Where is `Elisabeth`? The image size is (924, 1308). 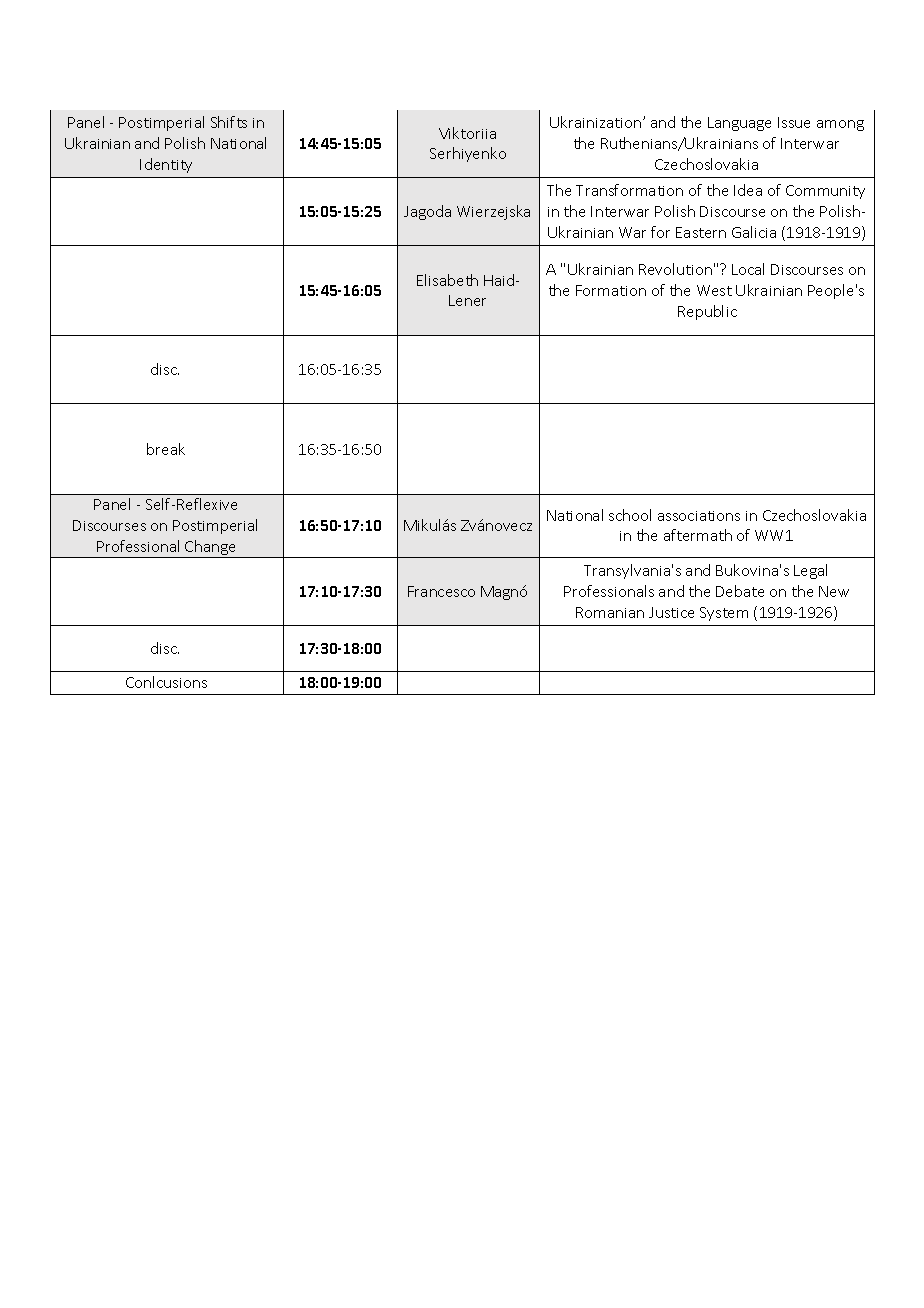
Elisabeth is located at coordinates (447, 280).
